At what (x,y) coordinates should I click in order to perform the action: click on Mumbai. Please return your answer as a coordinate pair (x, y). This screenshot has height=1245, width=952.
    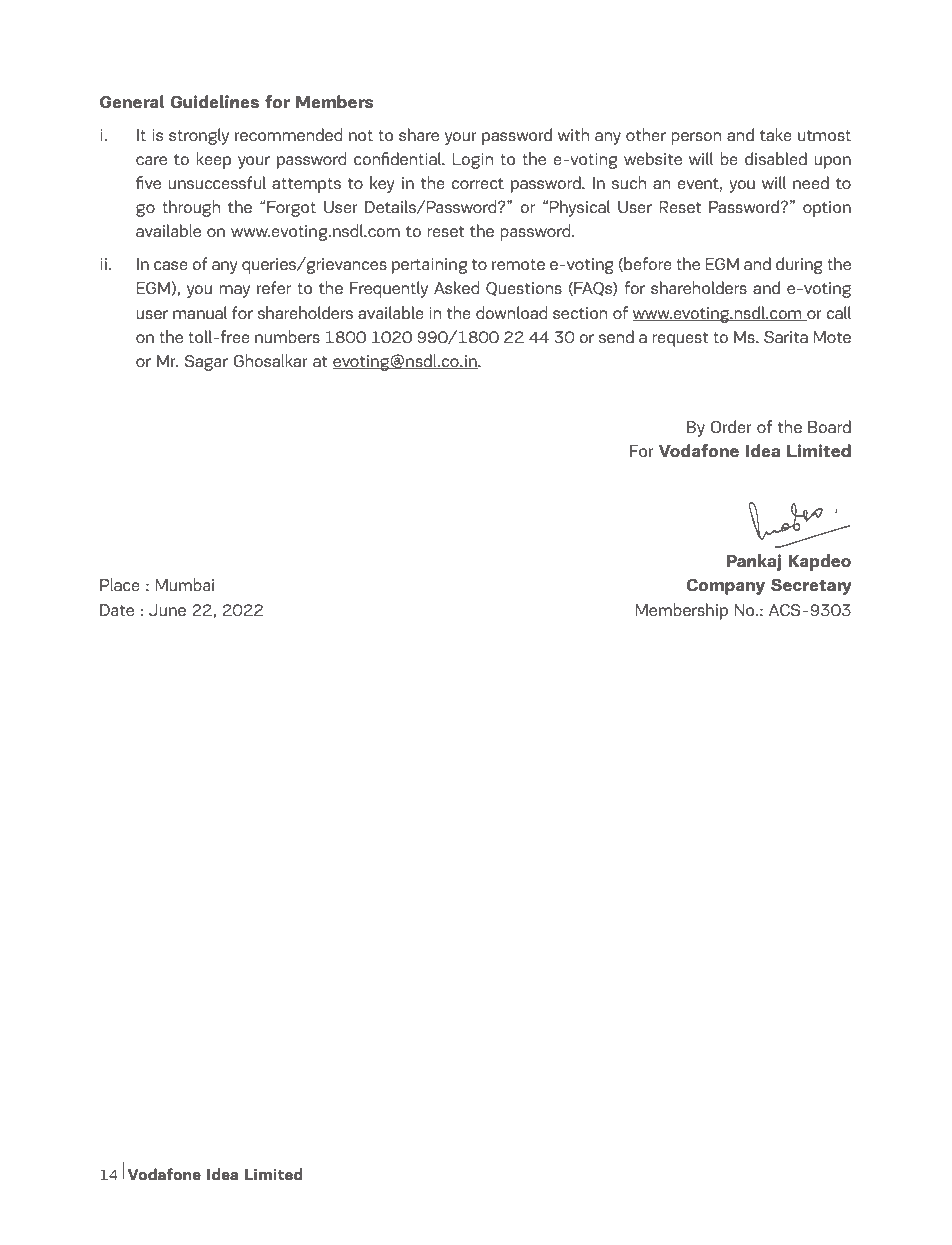
    Looking at the image, I should click on (184, 584).
